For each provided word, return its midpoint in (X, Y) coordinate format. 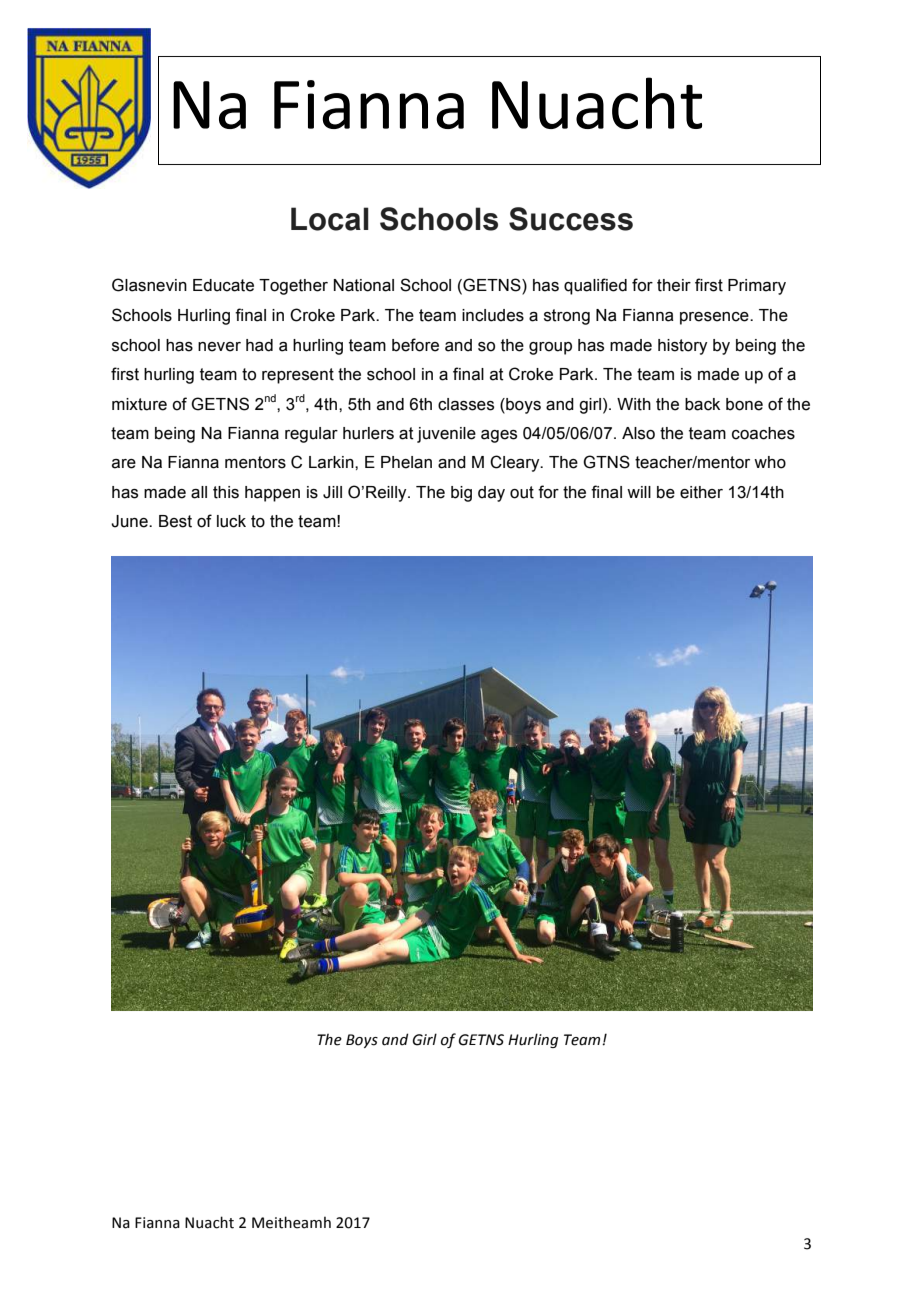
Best (175, 521)
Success (571, 219)
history (682, 347)
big (461, 494)
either (701, 492)
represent (298, 376)
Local (330, 219)
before (415, 345)
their (674, 285)
